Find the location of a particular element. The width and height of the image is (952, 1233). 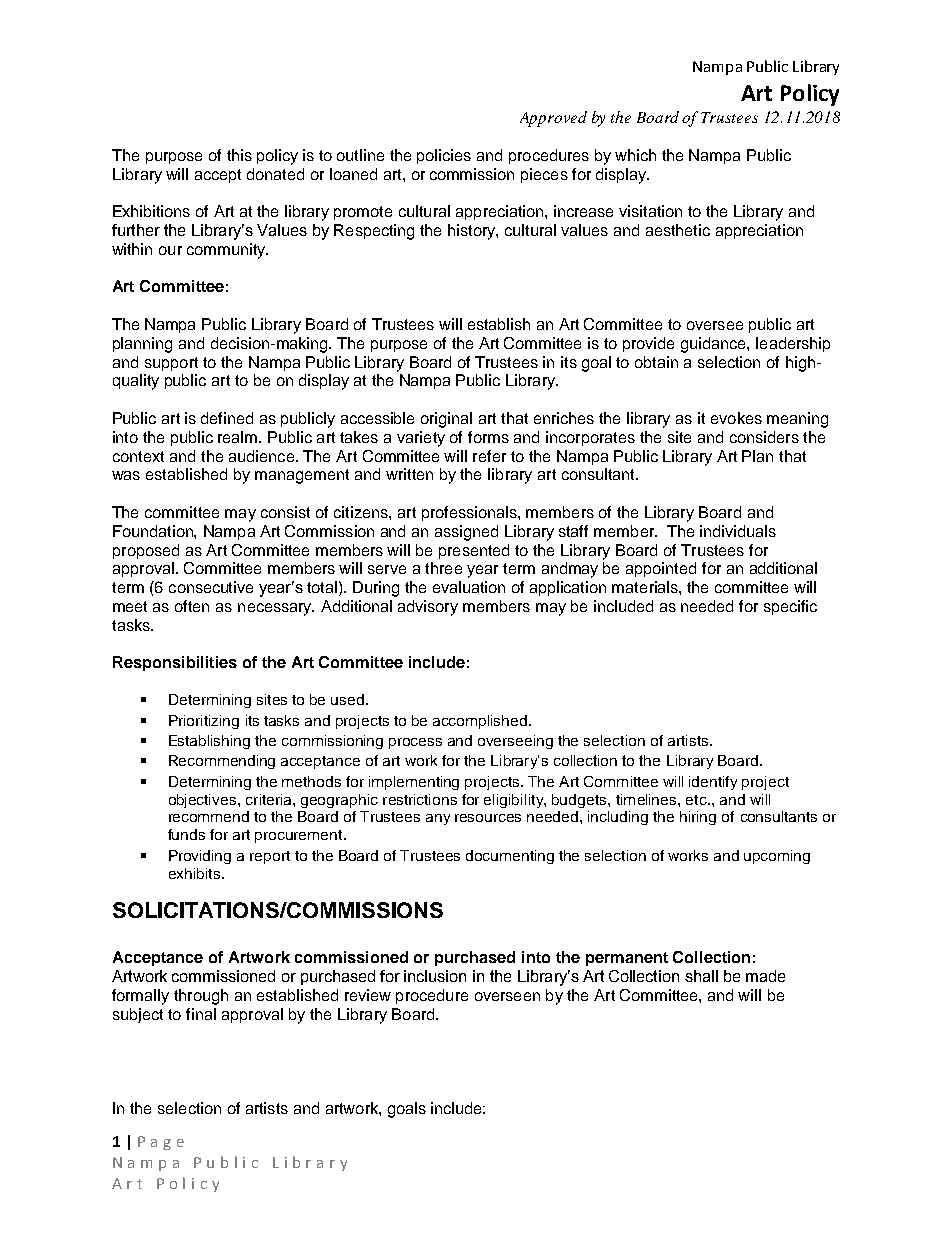

inclusion is located at coordinates (435, 976).
